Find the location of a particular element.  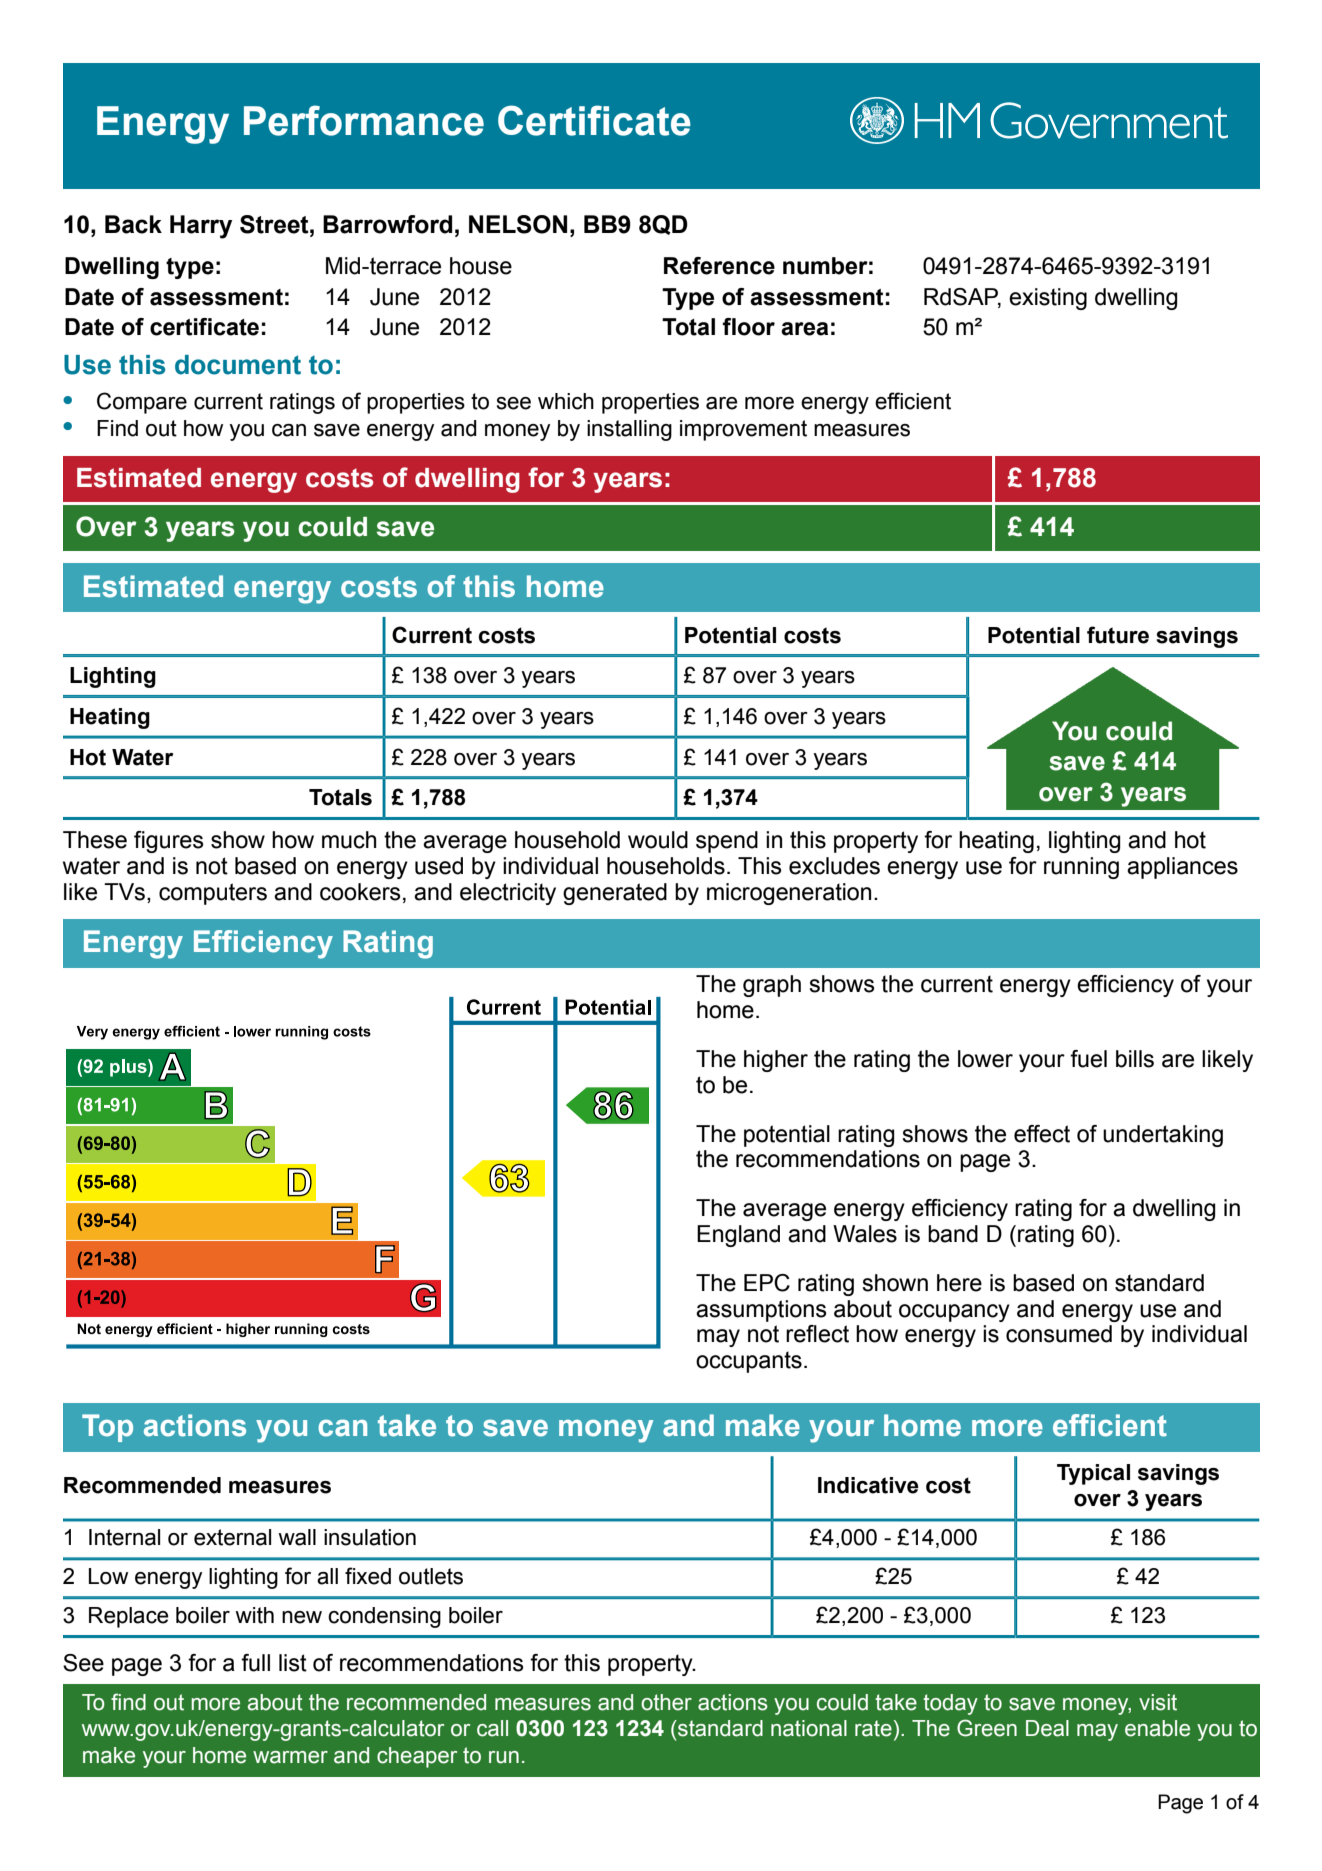

would is located at coordinates (658, 840).
